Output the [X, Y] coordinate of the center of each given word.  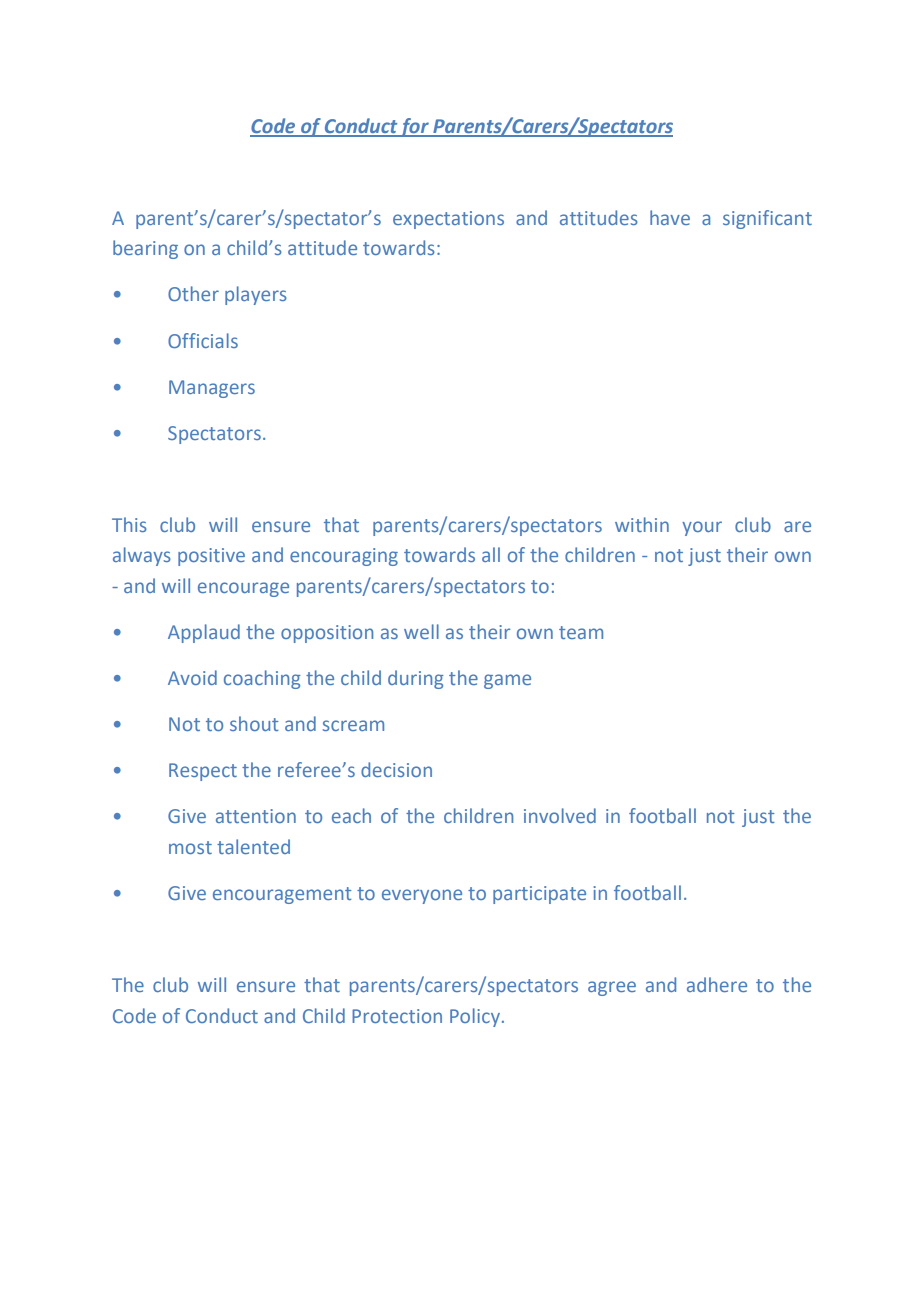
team [581, 632]
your [702, 528]
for [414, 127]
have [670, 217]
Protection [397, 1016]
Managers [212, 389]
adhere [717, 984]
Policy [475, 1017]
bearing [145, 249]
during [416, 679]
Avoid [192, 677]
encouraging [344, 557]
